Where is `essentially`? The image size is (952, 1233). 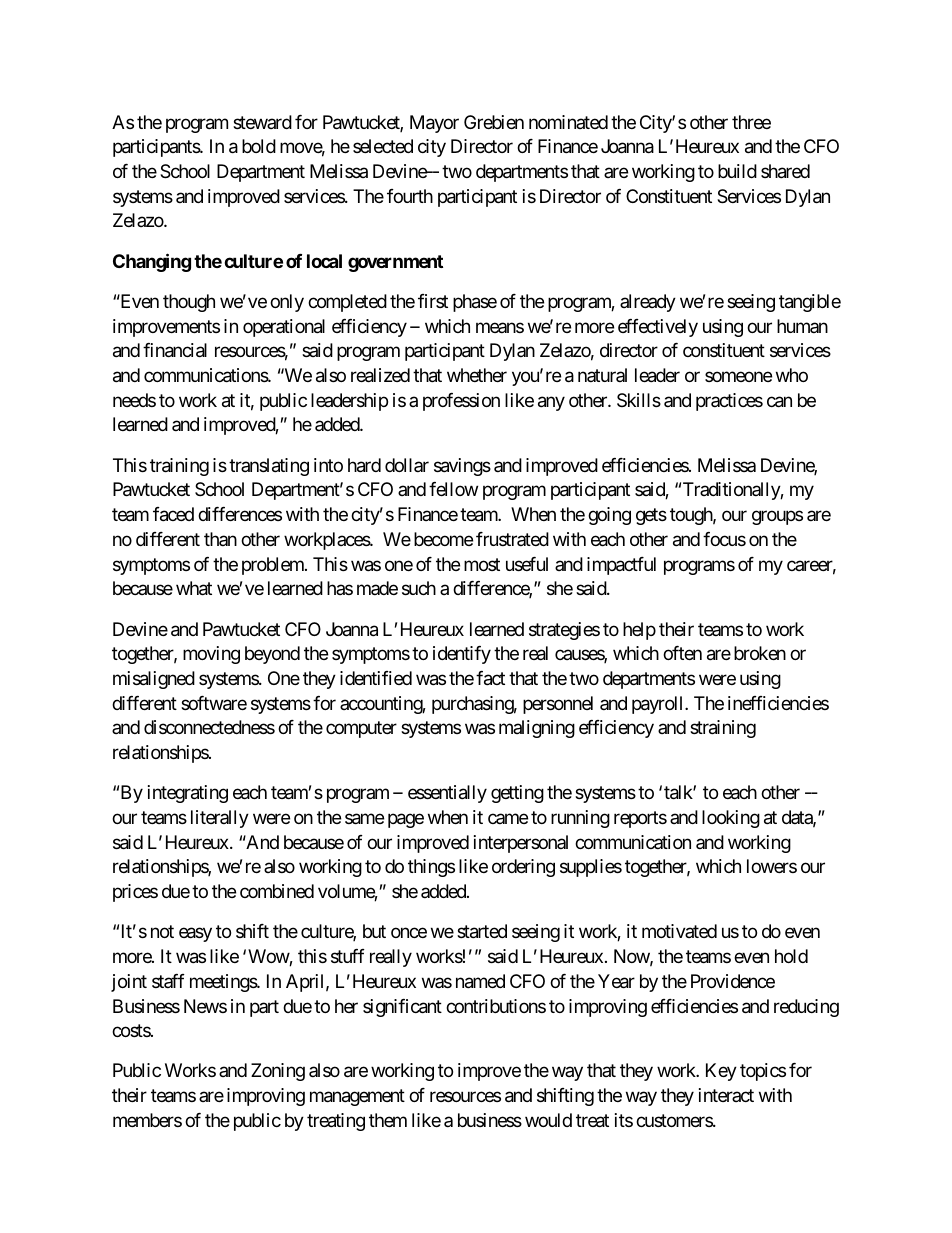
essentially is located at coordinates (447, 794).
